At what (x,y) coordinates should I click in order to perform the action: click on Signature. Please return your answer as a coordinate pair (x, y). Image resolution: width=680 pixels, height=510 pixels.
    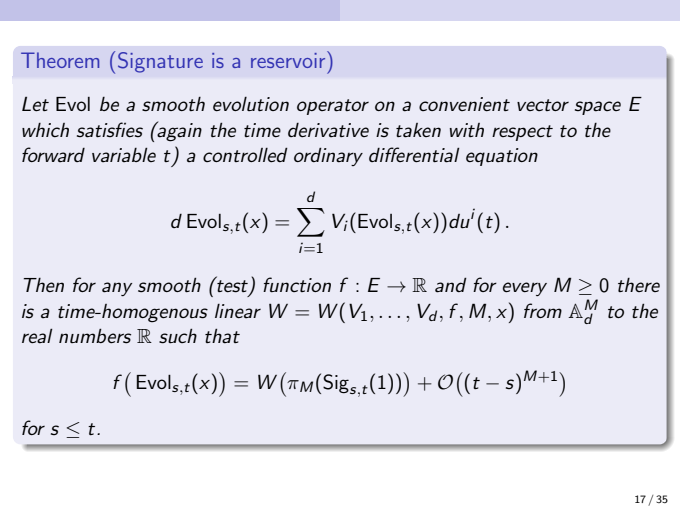
    Looking at the image, I should click on (160, 62).
